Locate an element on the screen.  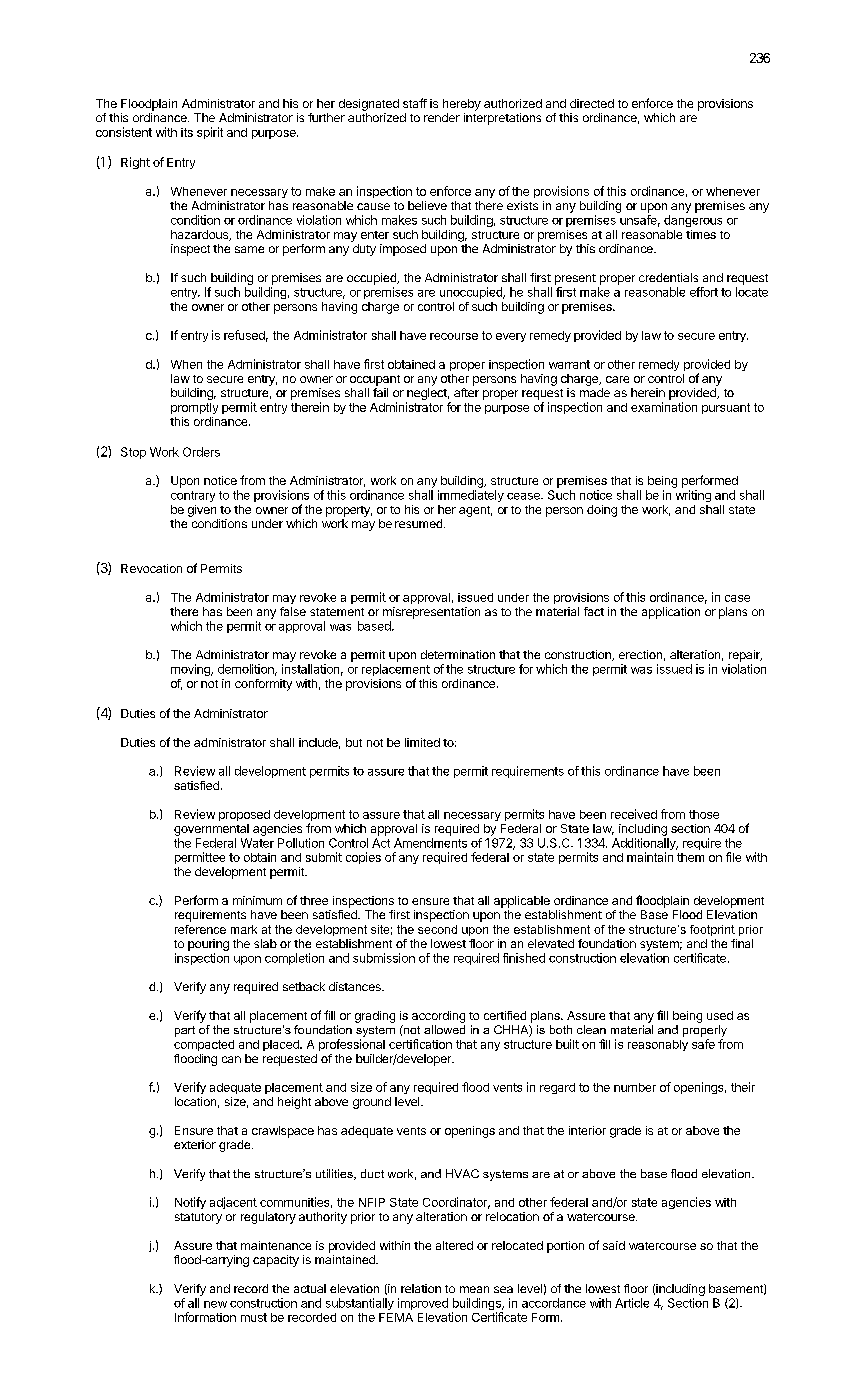
relation is located at coordinates (421, 1288).
